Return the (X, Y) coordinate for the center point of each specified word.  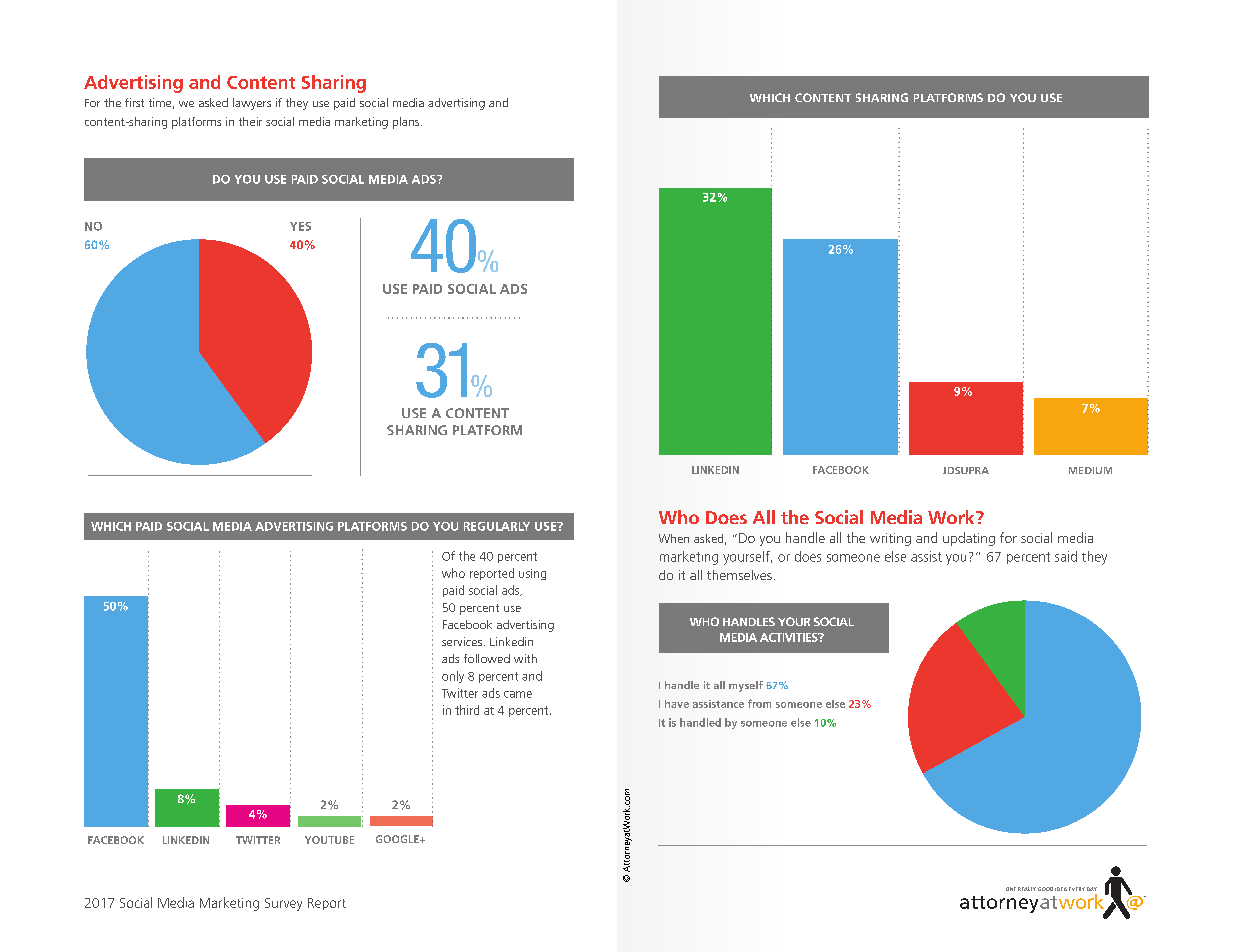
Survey (283, 904)
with (525, 658)
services (462, 641)
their (250, 121)
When (674, 538)
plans (407, 123)
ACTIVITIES (790, 637)
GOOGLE (398, 839)
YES (300, 226)
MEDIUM (1090, 470)
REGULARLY (497, 526)
